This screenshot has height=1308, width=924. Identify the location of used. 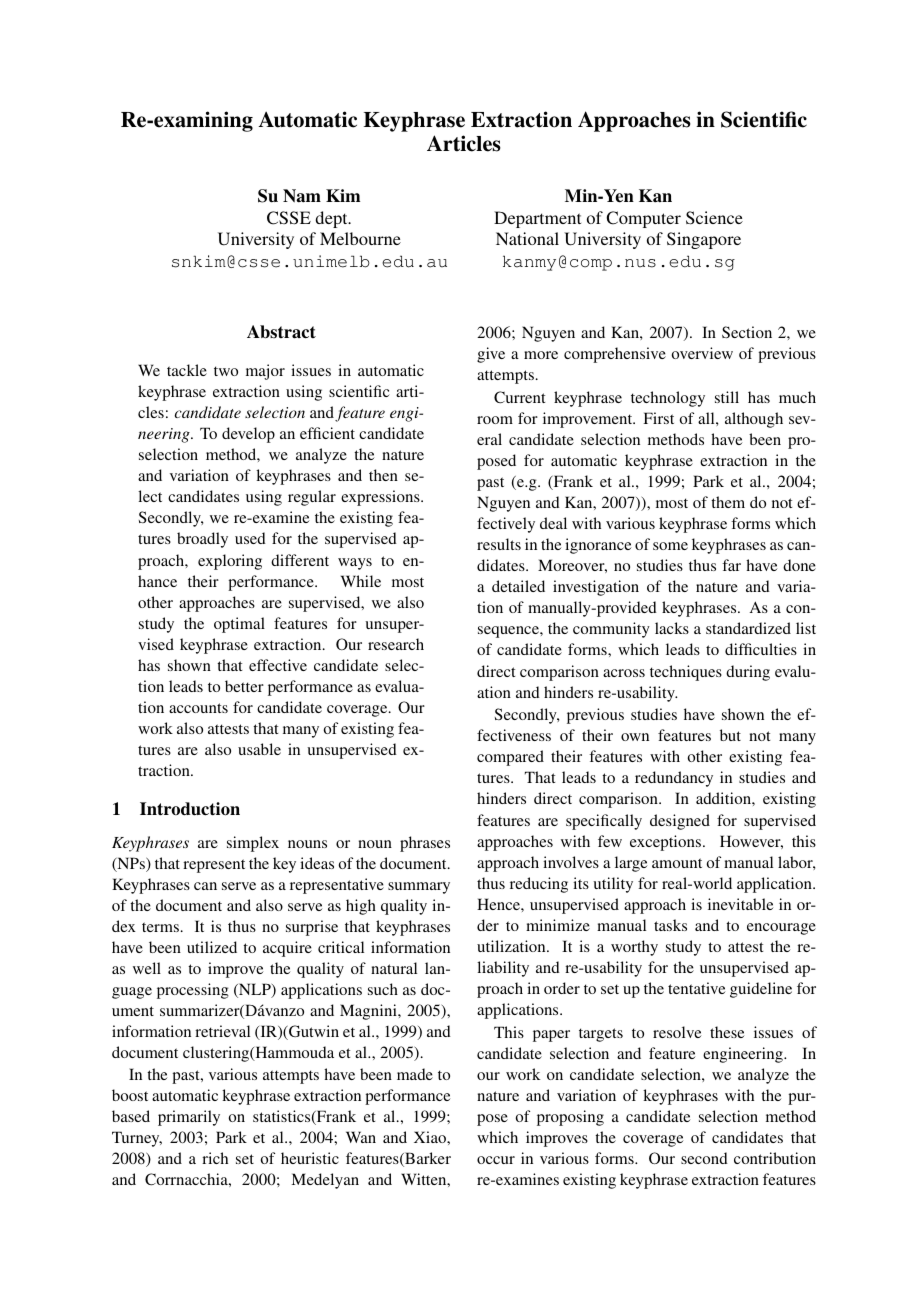
(250, 538).
